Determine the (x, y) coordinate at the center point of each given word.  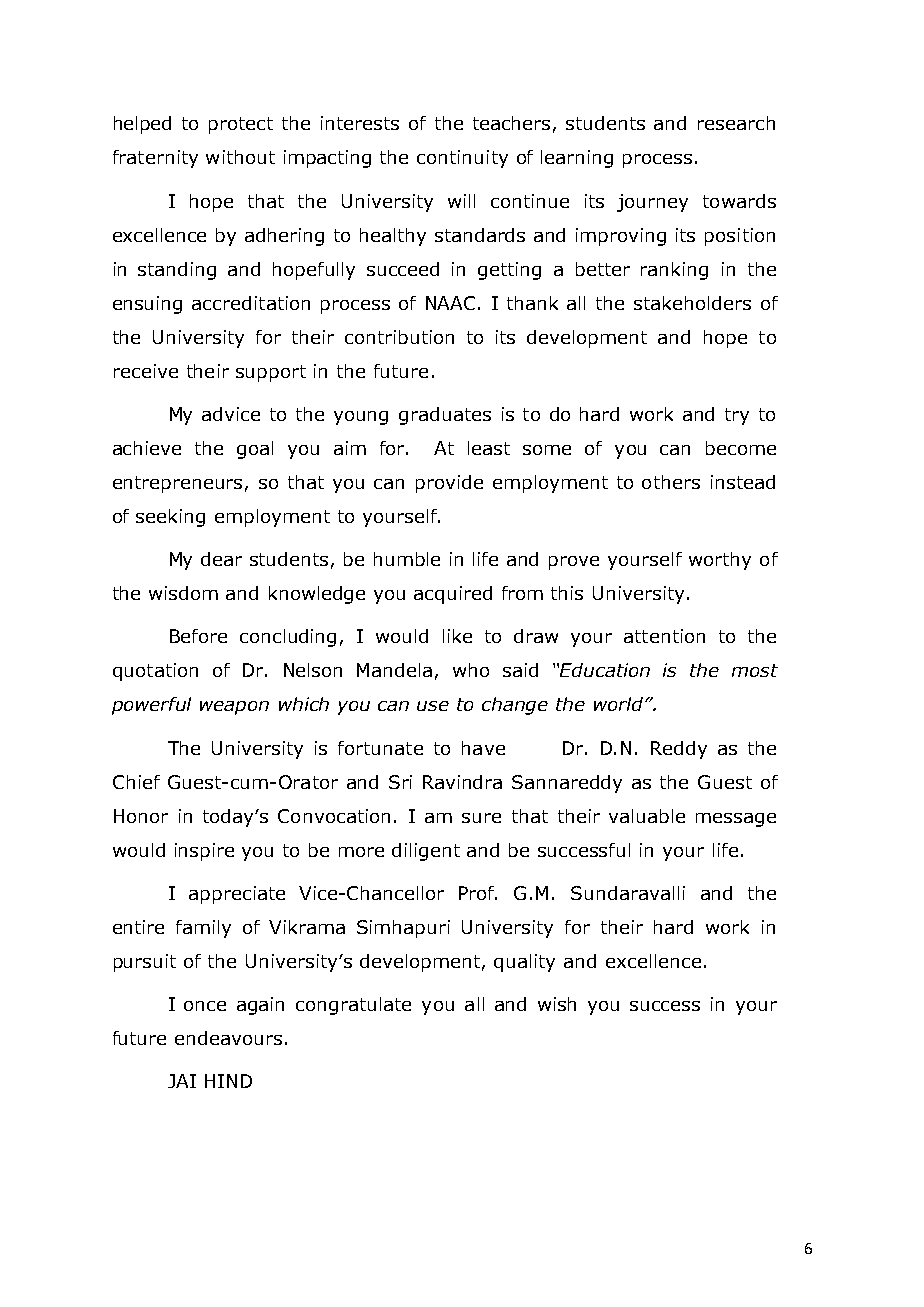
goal (255, 450)
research (736, 123)
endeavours (228, 1038)
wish (557, 1004)
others (671, 482)
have (483, 748)
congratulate (353, 1006)
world (620, 704)
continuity (462, 159)
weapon (234, 708)
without (240, 157)
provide (449, 484)
